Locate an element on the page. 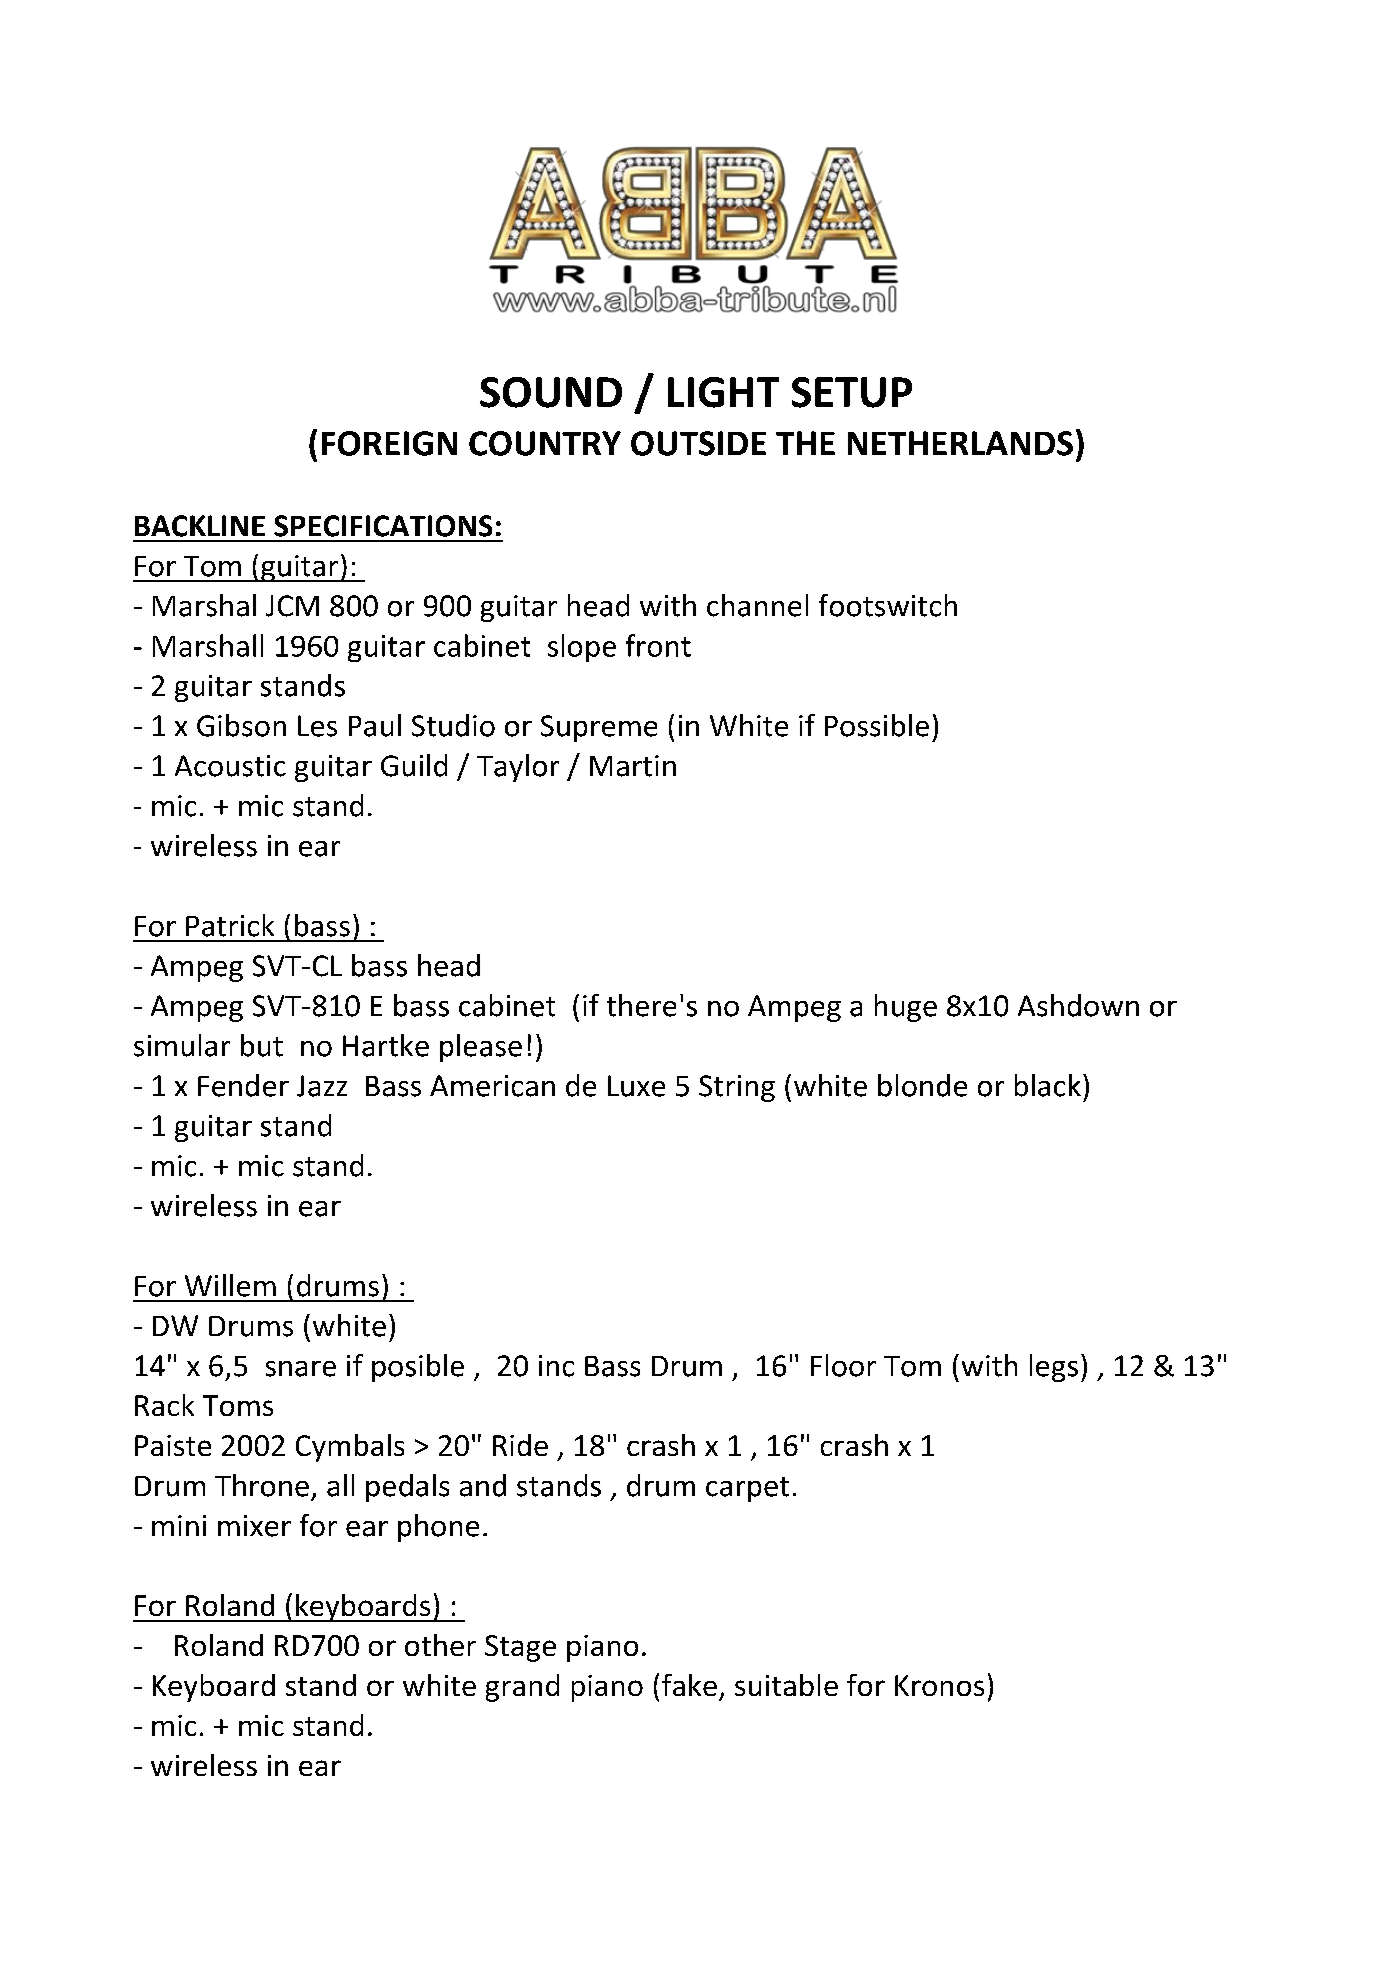 The height and width of the page is (1970, 1393). but is located at coordinates (262, 1045).
